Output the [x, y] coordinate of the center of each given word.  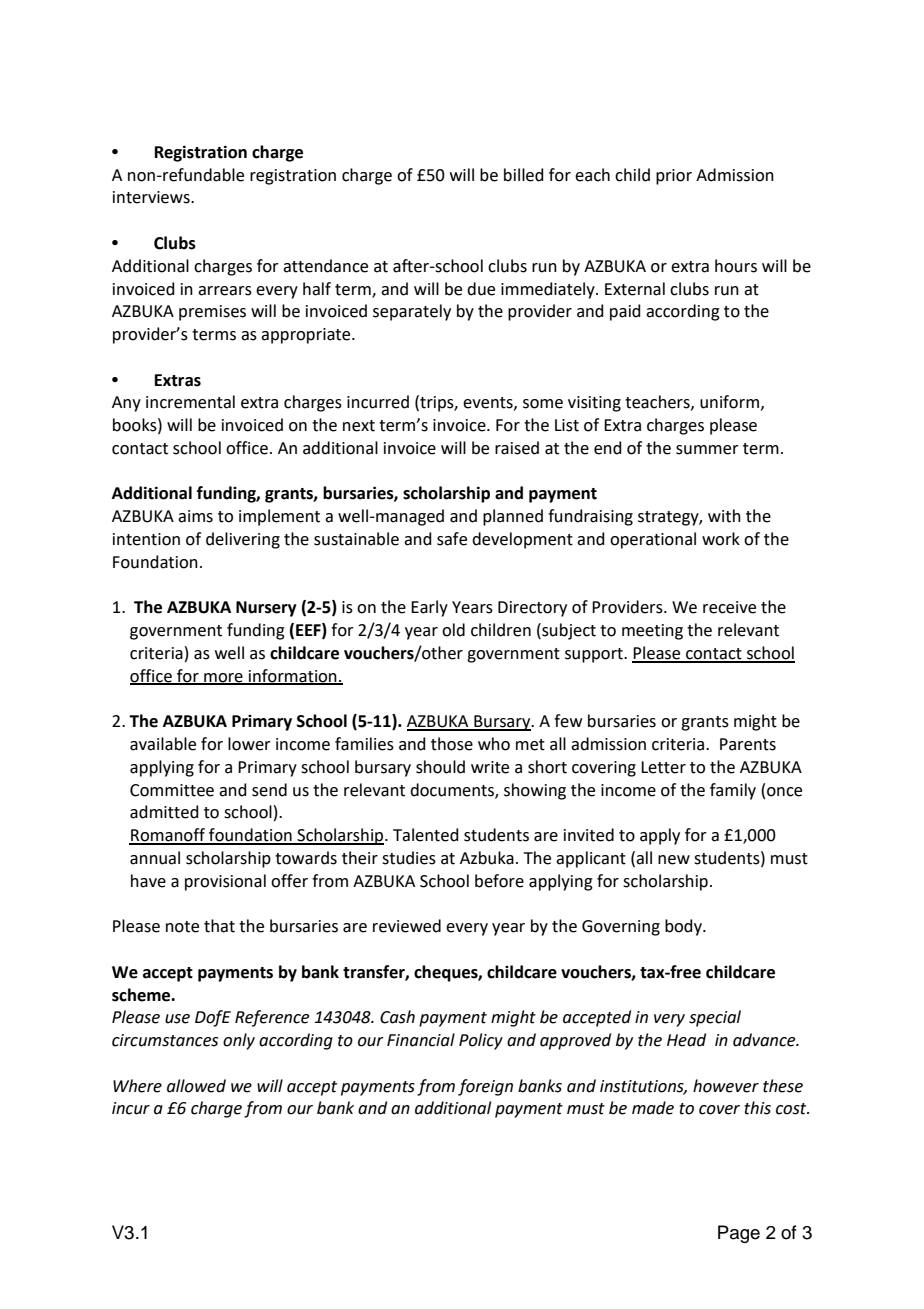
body [684, 927]
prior [674, 177]
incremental [190, 402]
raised [517, 448]
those [452, 744]
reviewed [407, 926]
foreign [485, 1087]
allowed [196, 1086]
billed [524, 175]
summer [707, 450]
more [223, 678]
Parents [748, 744]
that [219, 926]
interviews [152, 197]
